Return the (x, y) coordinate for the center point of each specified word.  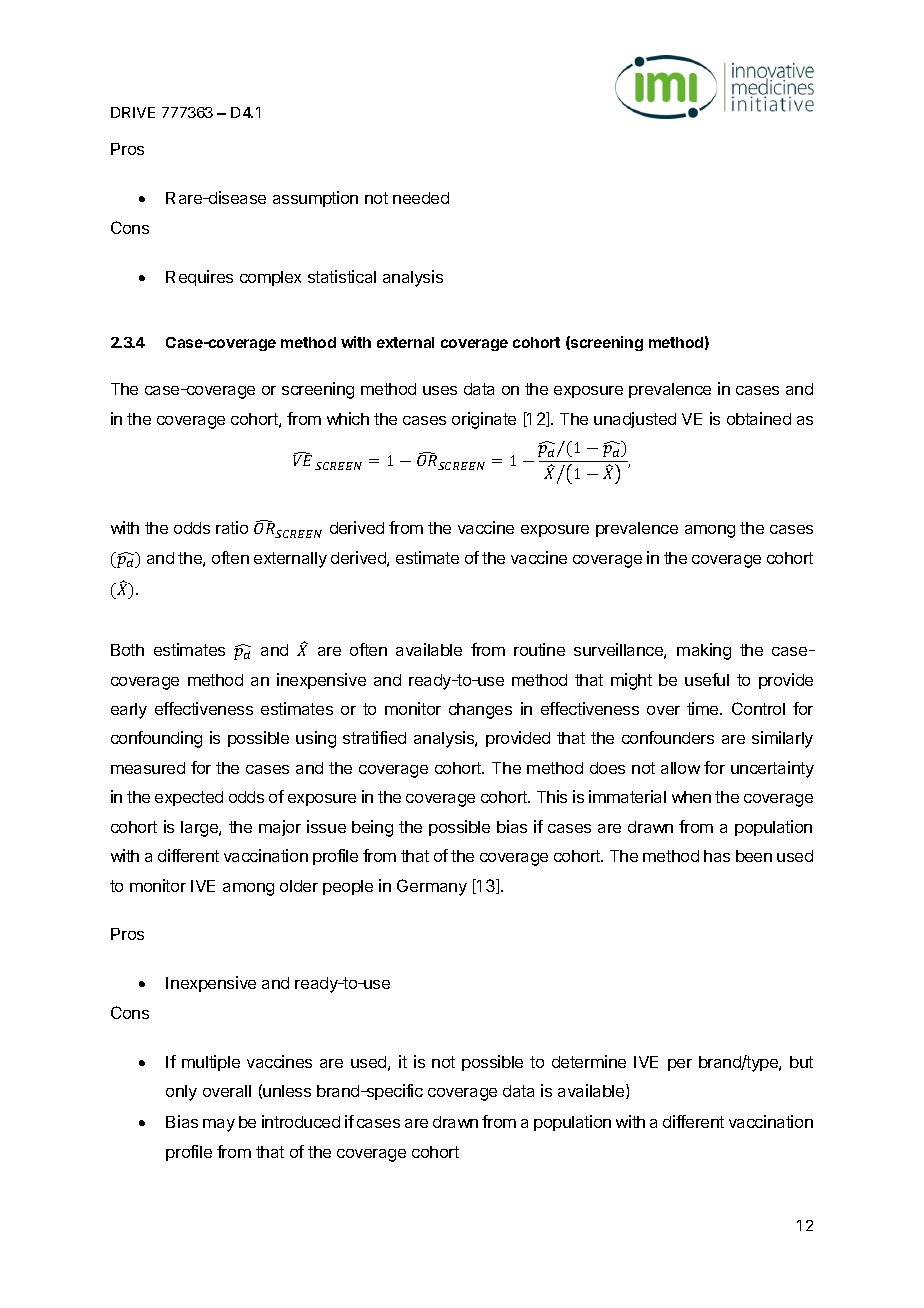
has (717, 856)
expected (189, 798)
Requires (199, 278)
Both (127, 650)
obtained (759, 418)
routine (539, 649)
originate (484, 420)
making (704, 651)
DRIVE (133, 112)
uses (440, 390)
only (181, 1093)
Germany (432, 887)
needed (421, 198)
